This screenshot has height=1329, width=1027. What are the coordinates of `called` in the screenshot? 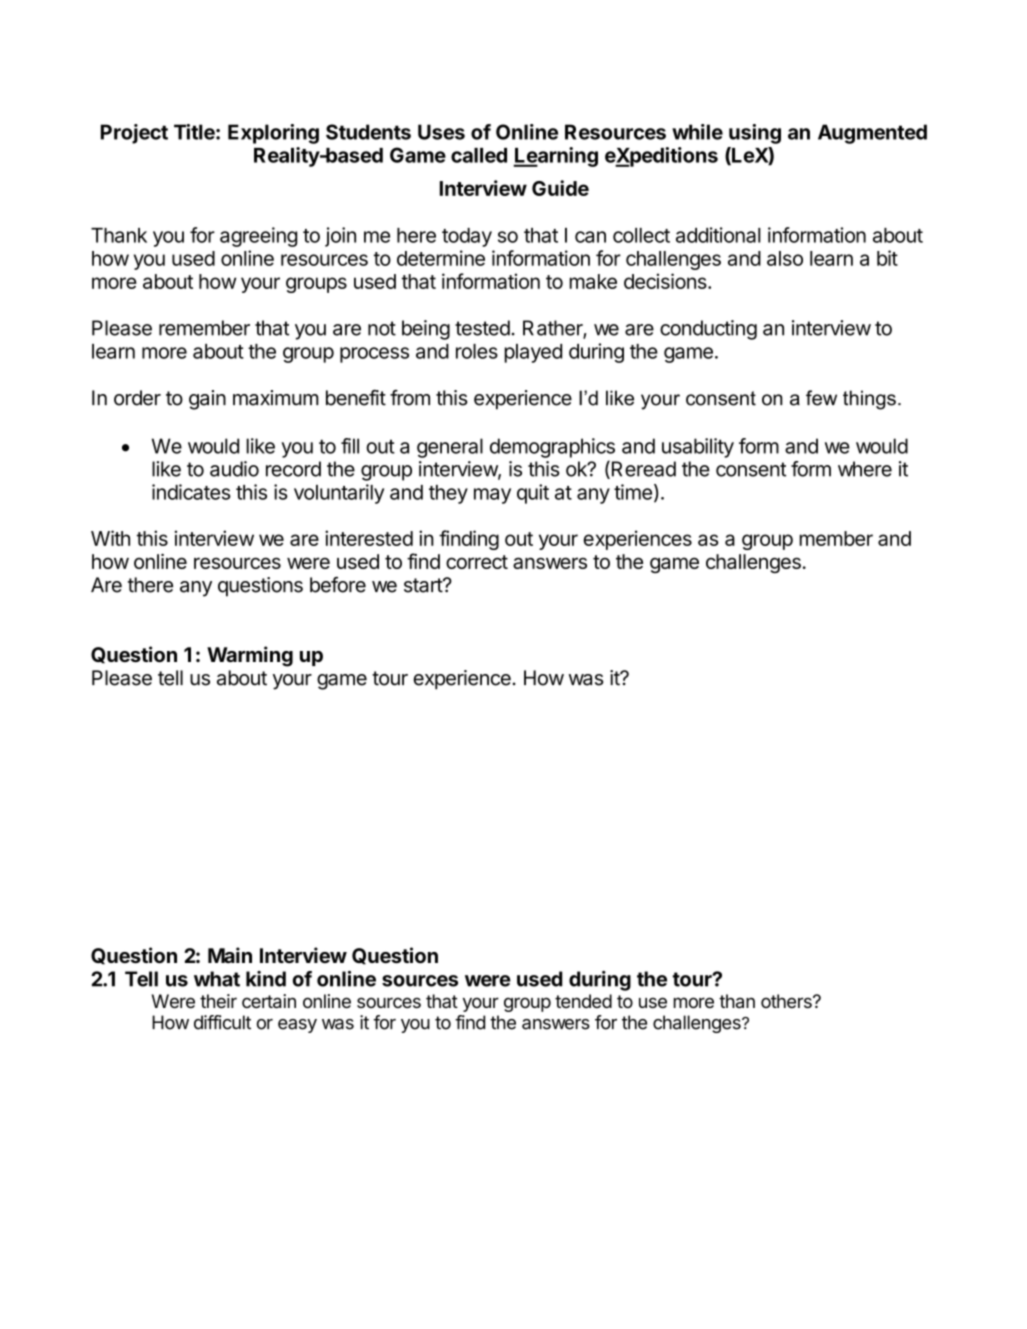 It's located at (479, 155).
